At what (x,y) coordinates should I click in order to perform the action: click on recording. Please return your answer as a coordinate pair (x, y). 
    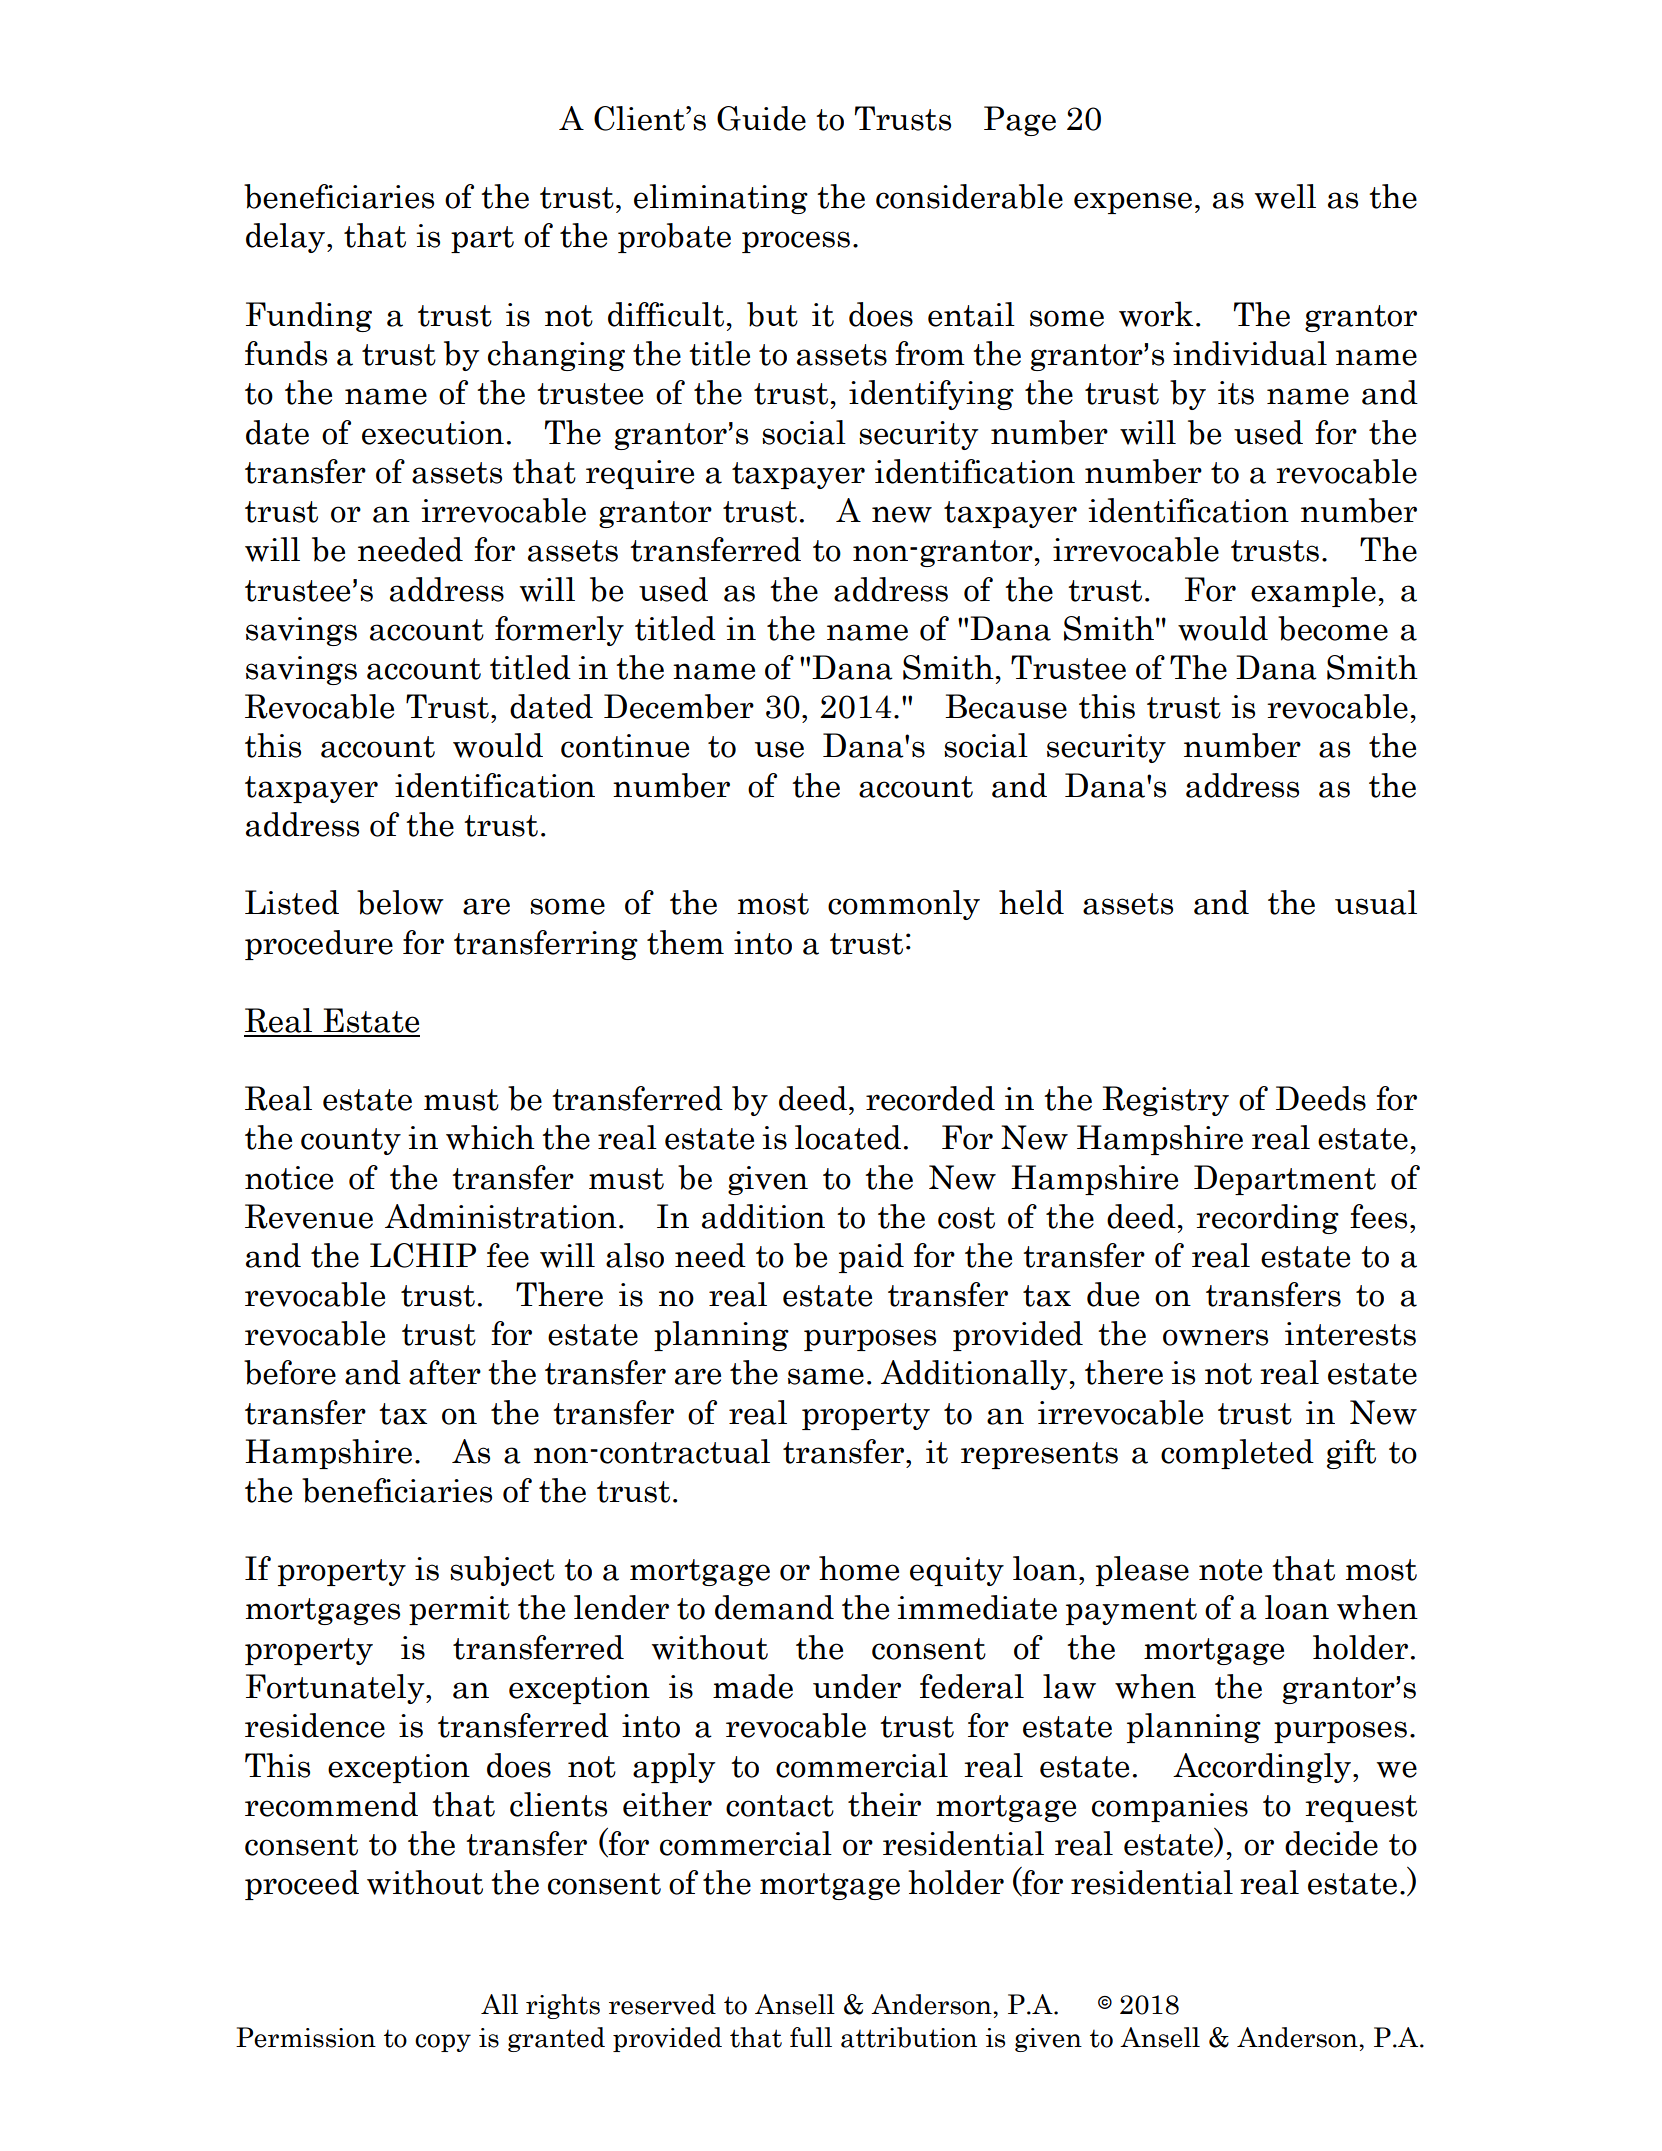
    Looking at the image, I should click on (1267, 1219).
